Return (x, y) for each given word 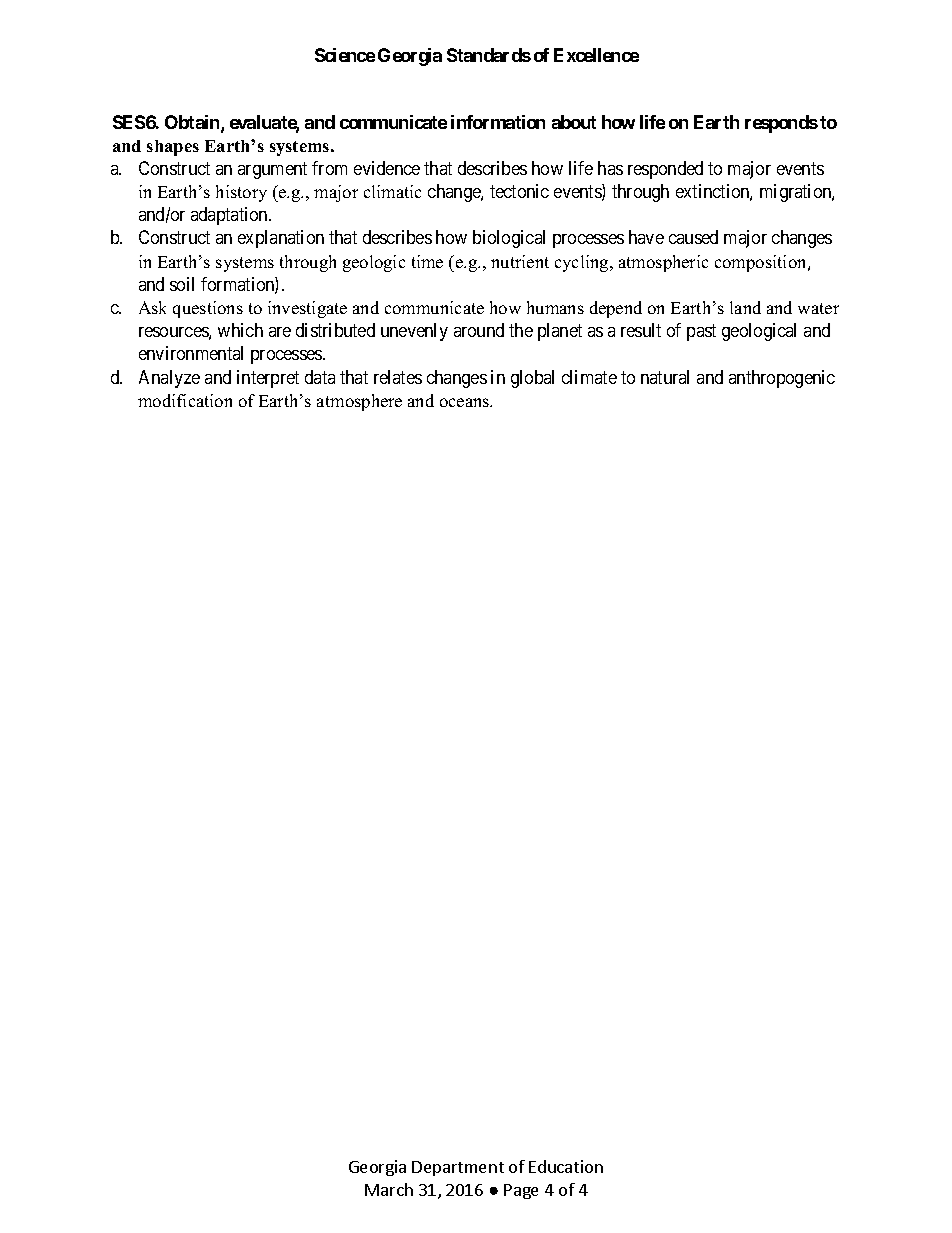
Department (458, 1168)
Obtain (193, 123)
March (389, 1189)
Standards (489, 55)
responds (781, 124)
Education (566, 1166)
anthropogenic (782, 379)
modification (185, 400)
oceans (466, 402)
